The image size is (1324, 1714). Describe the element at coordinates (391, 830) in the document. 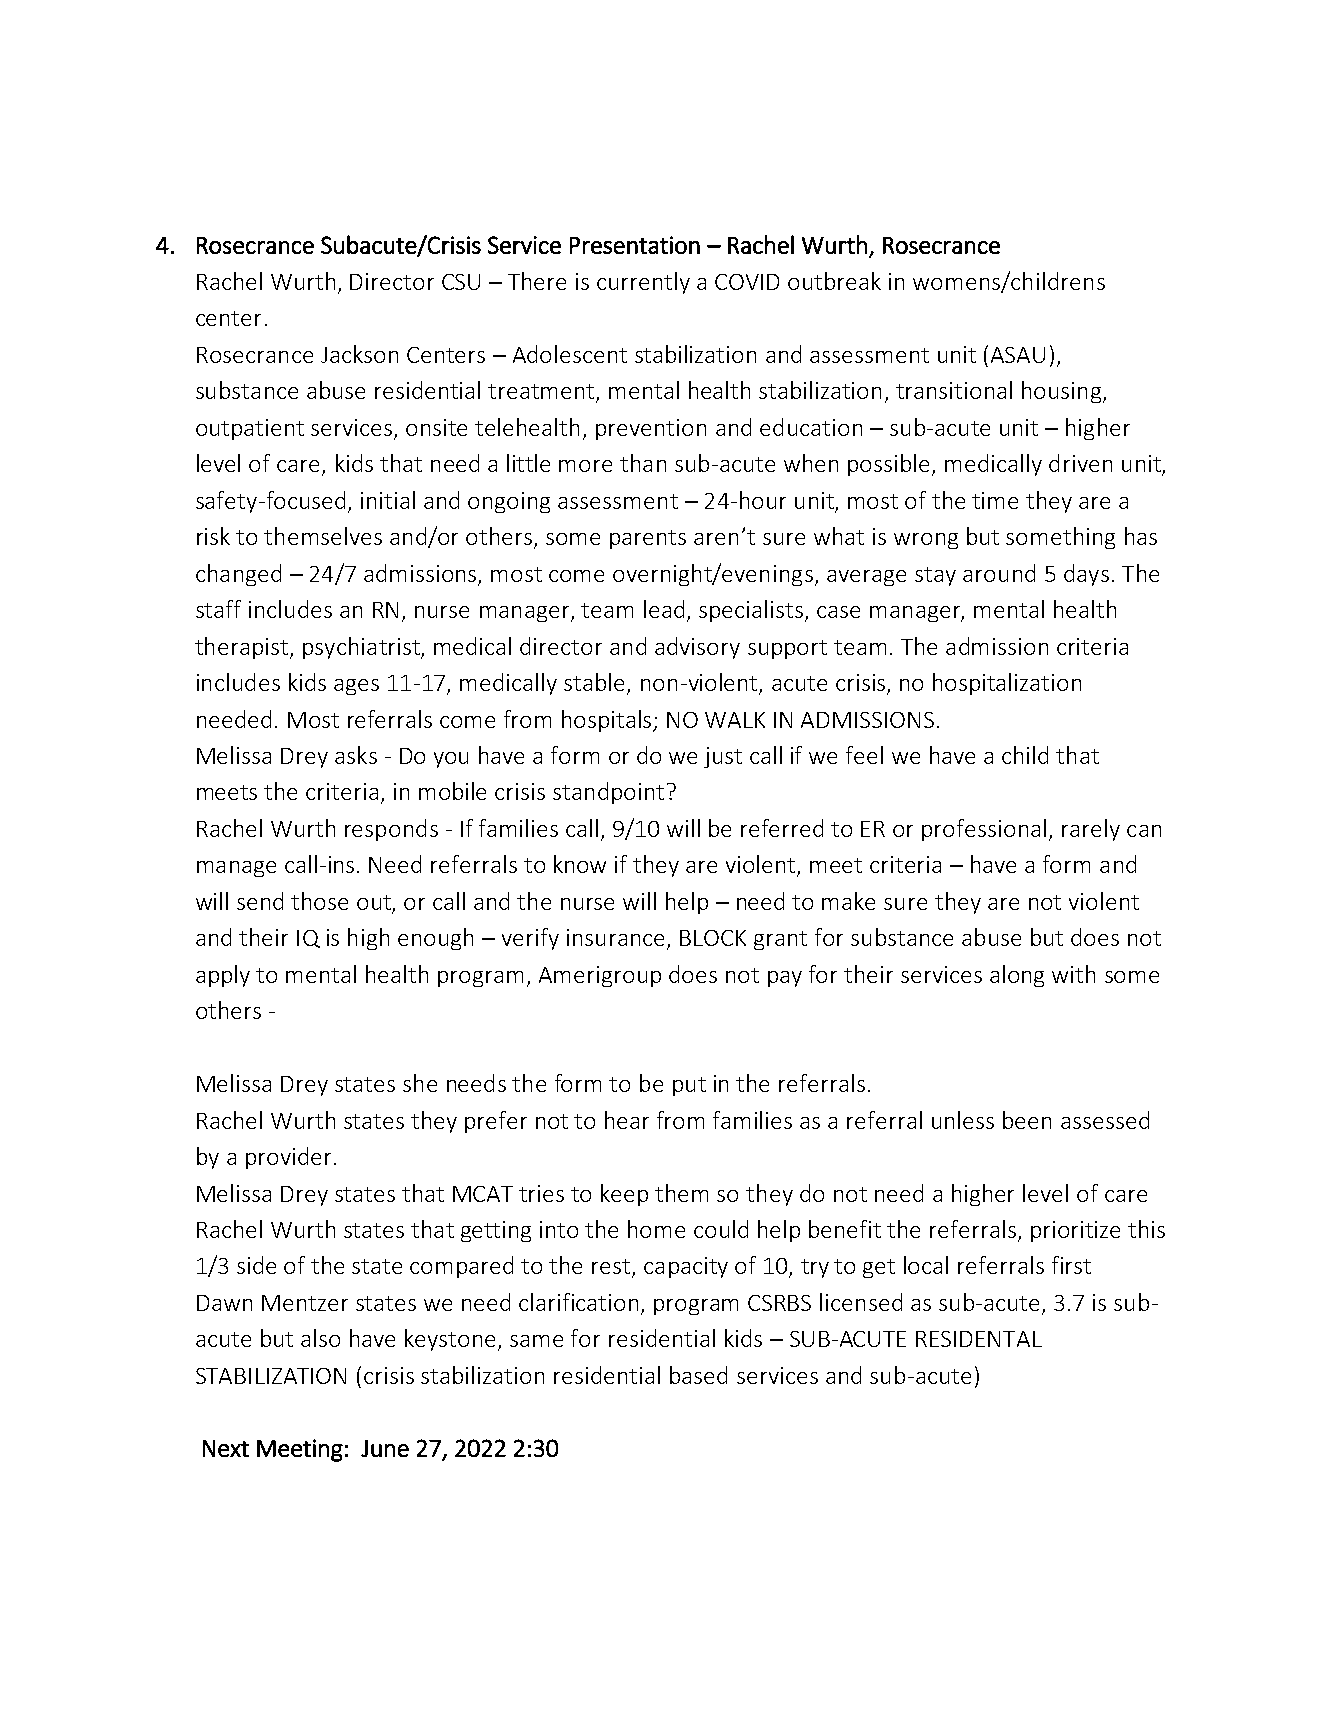

I see `responds` at that location.
